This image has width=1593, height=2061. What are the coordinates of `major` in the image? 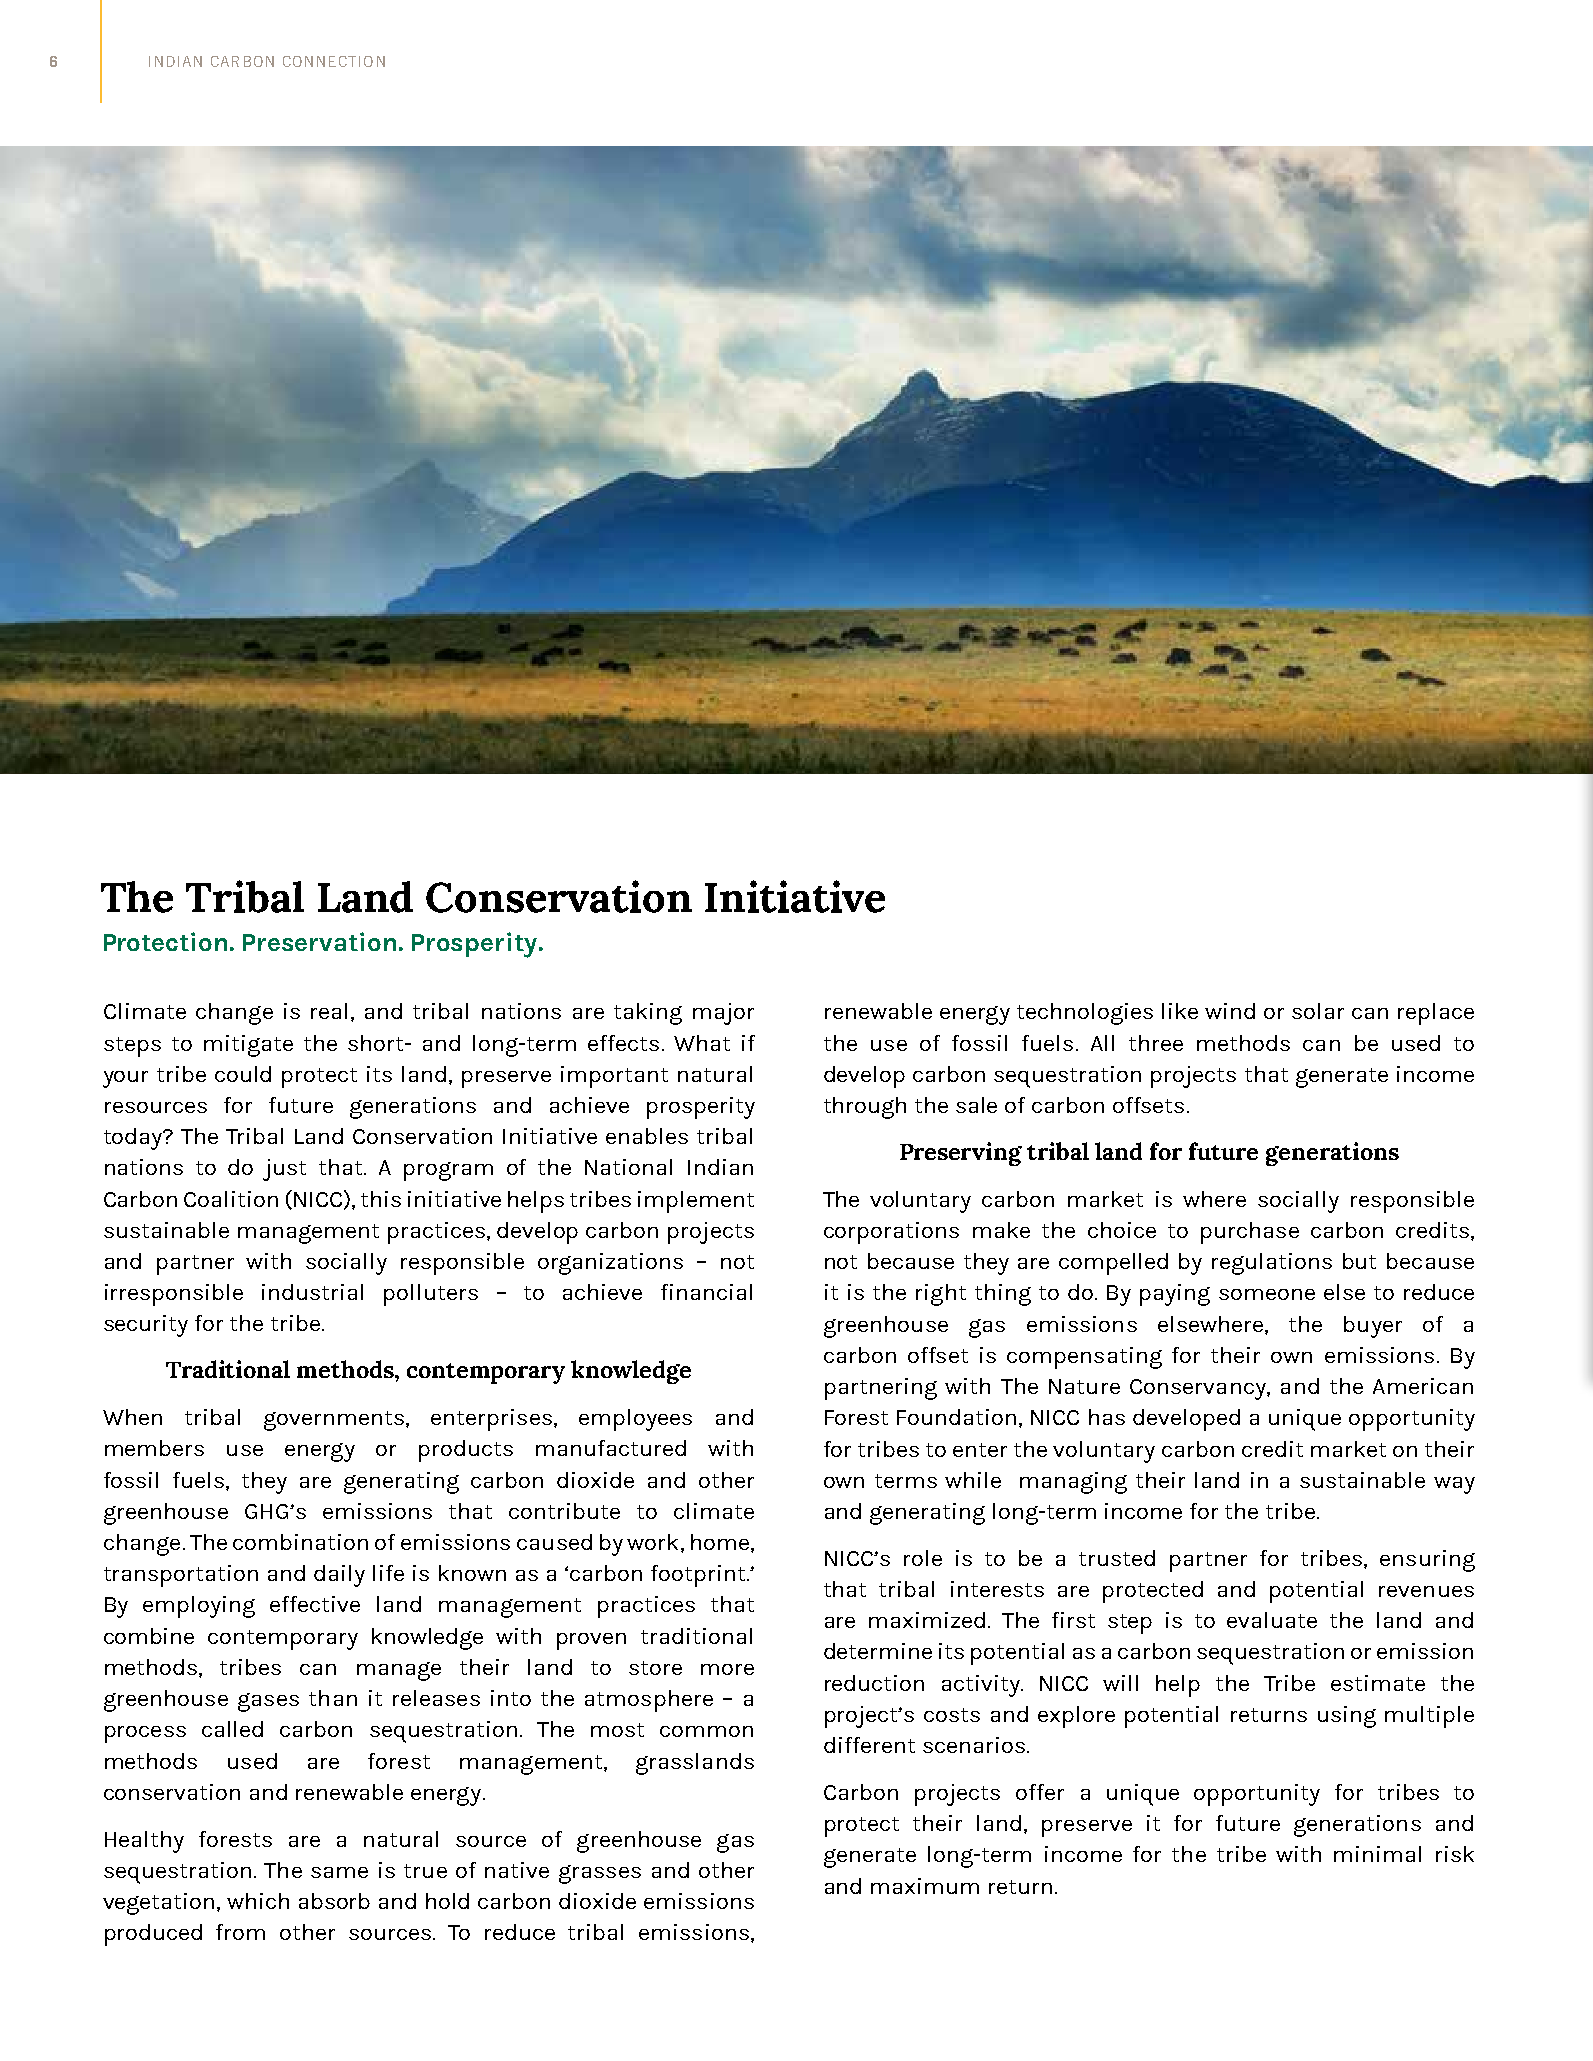 It's located at (723, 1014).
